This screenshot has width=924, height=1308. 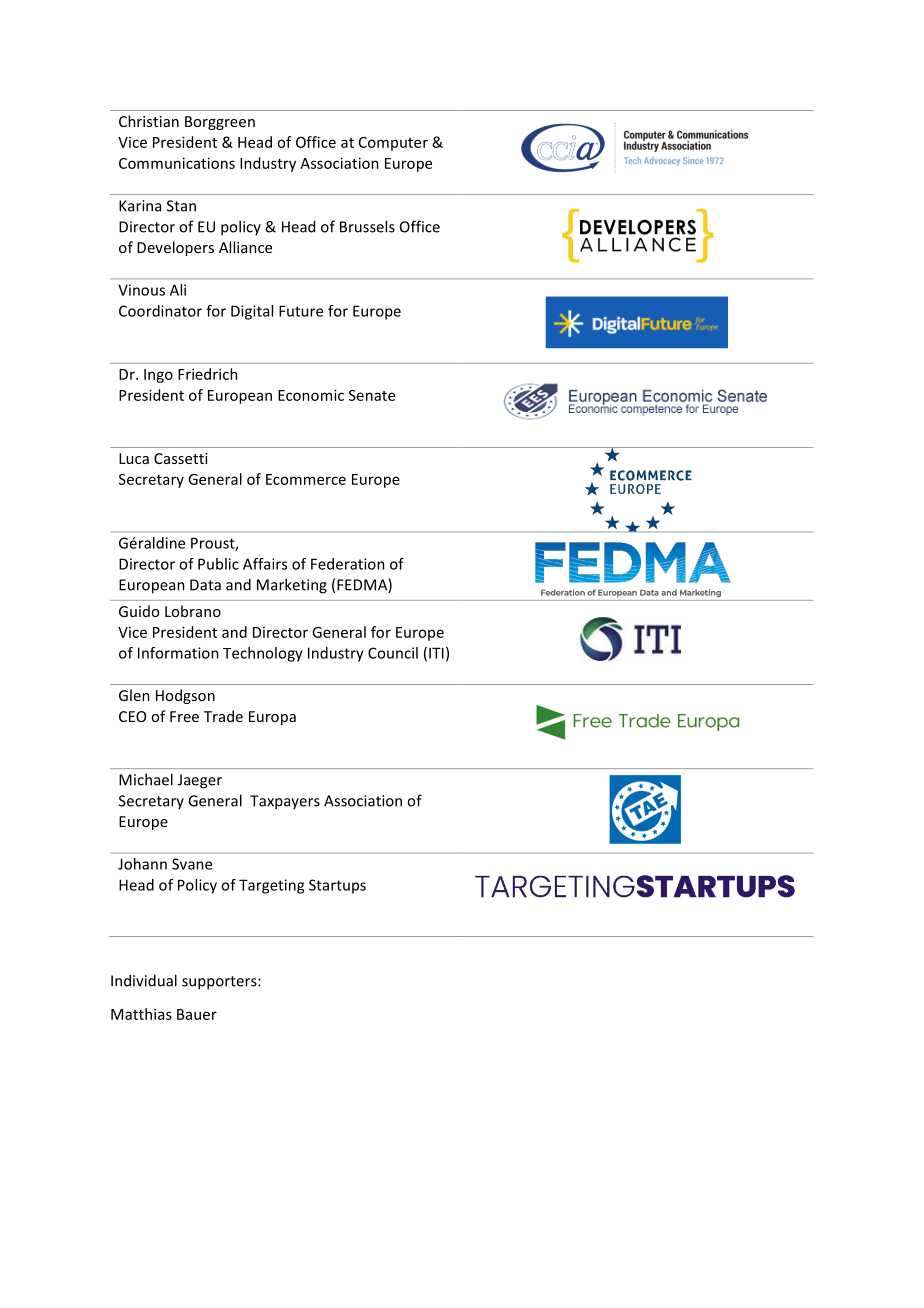 What do you see at coordinates (144, 980) in the screenshot?
I see `Individual` at bounding box center [144, 980].
